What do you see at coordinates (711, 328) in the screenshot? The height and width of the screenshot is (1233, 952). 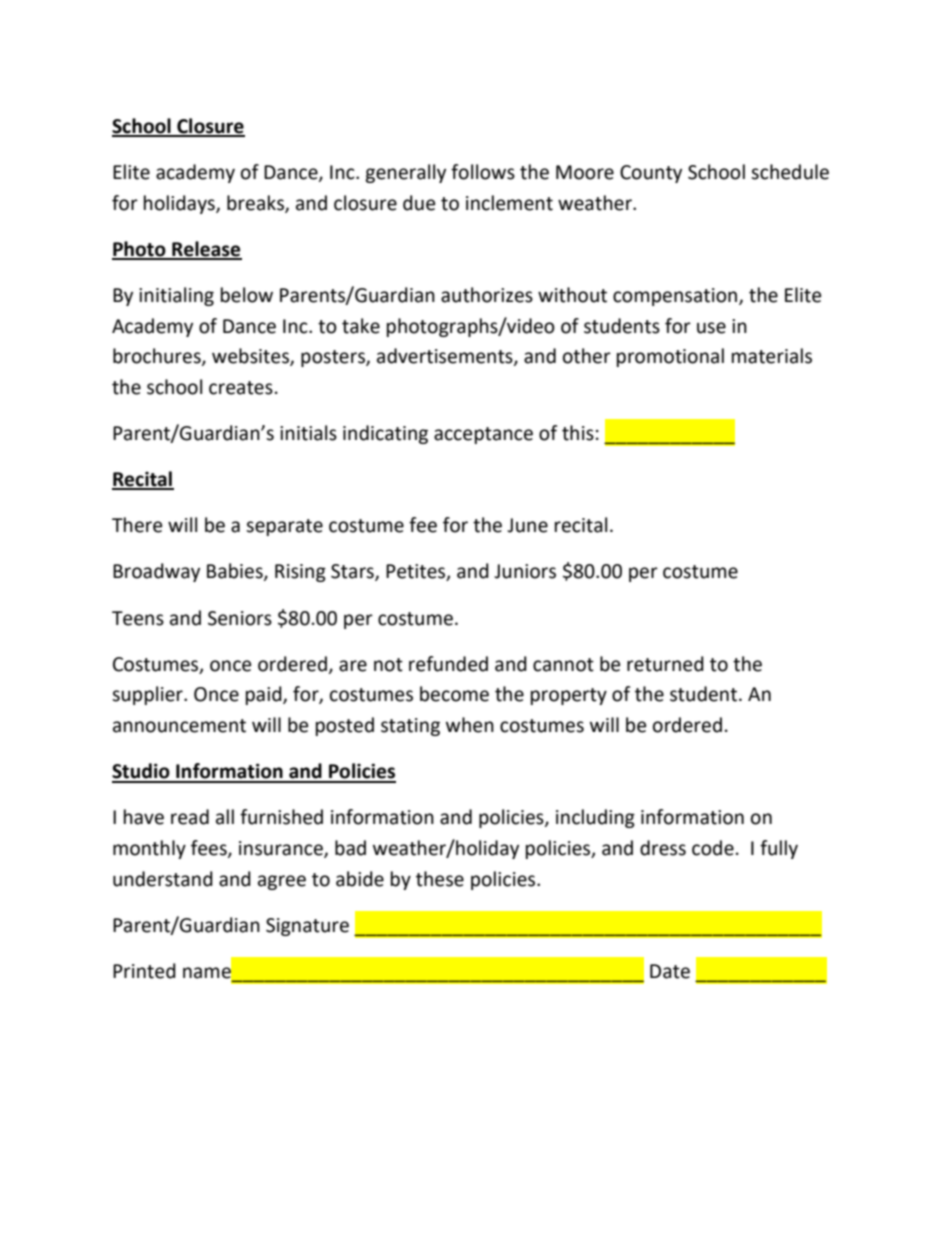 I see `use` at bounding box center [711, 328].
